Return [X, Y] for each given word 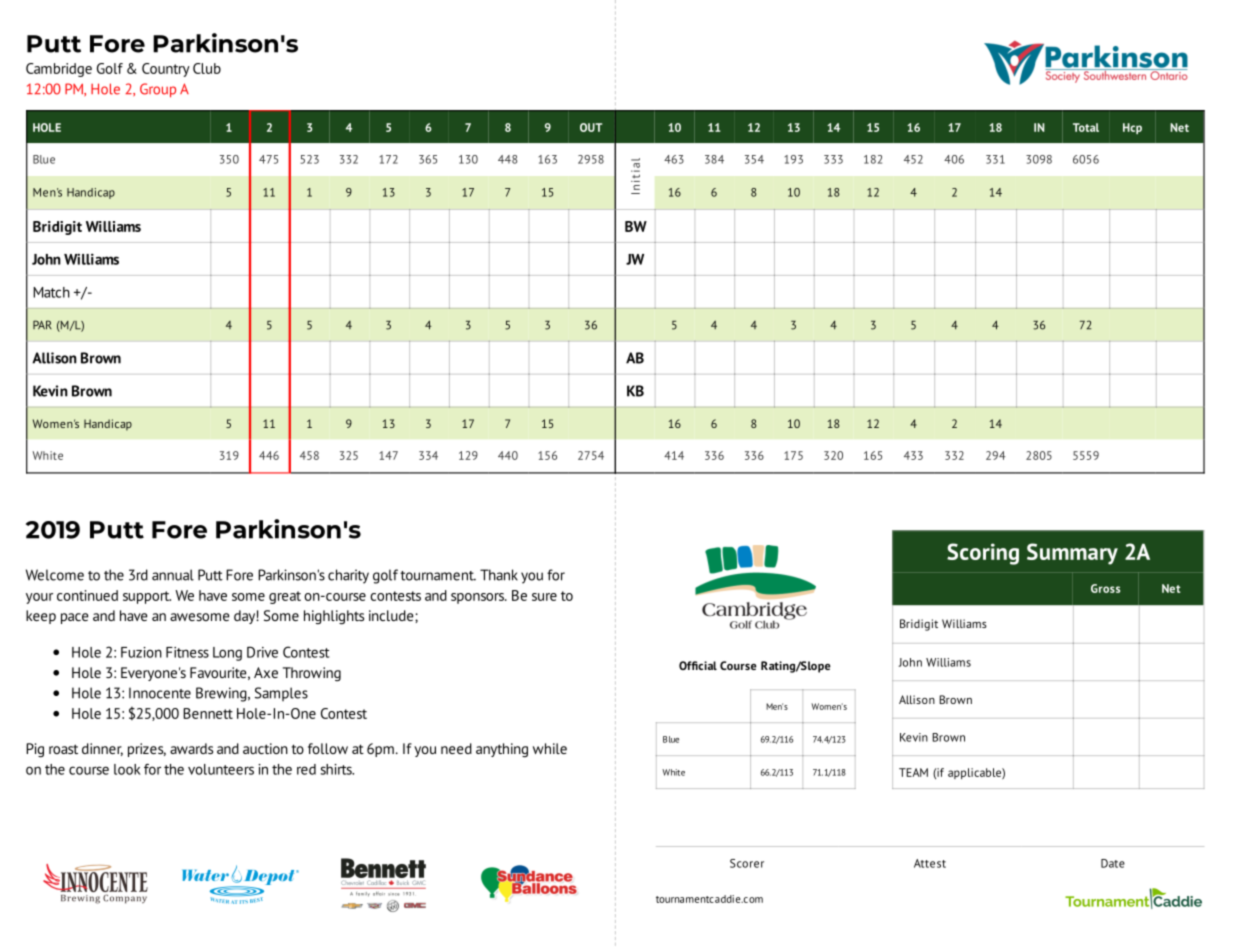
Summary [1072, 554]
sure [544, 597]
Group [158, 90]
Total [1086, 127]
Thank [499, 575]
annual [173, 575]
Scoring [983, 554]
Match [51, 292]
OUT [591, 127]
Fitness [187, 652]
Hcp [1132, 128]
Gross [1105, 588]
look [127, 769]
